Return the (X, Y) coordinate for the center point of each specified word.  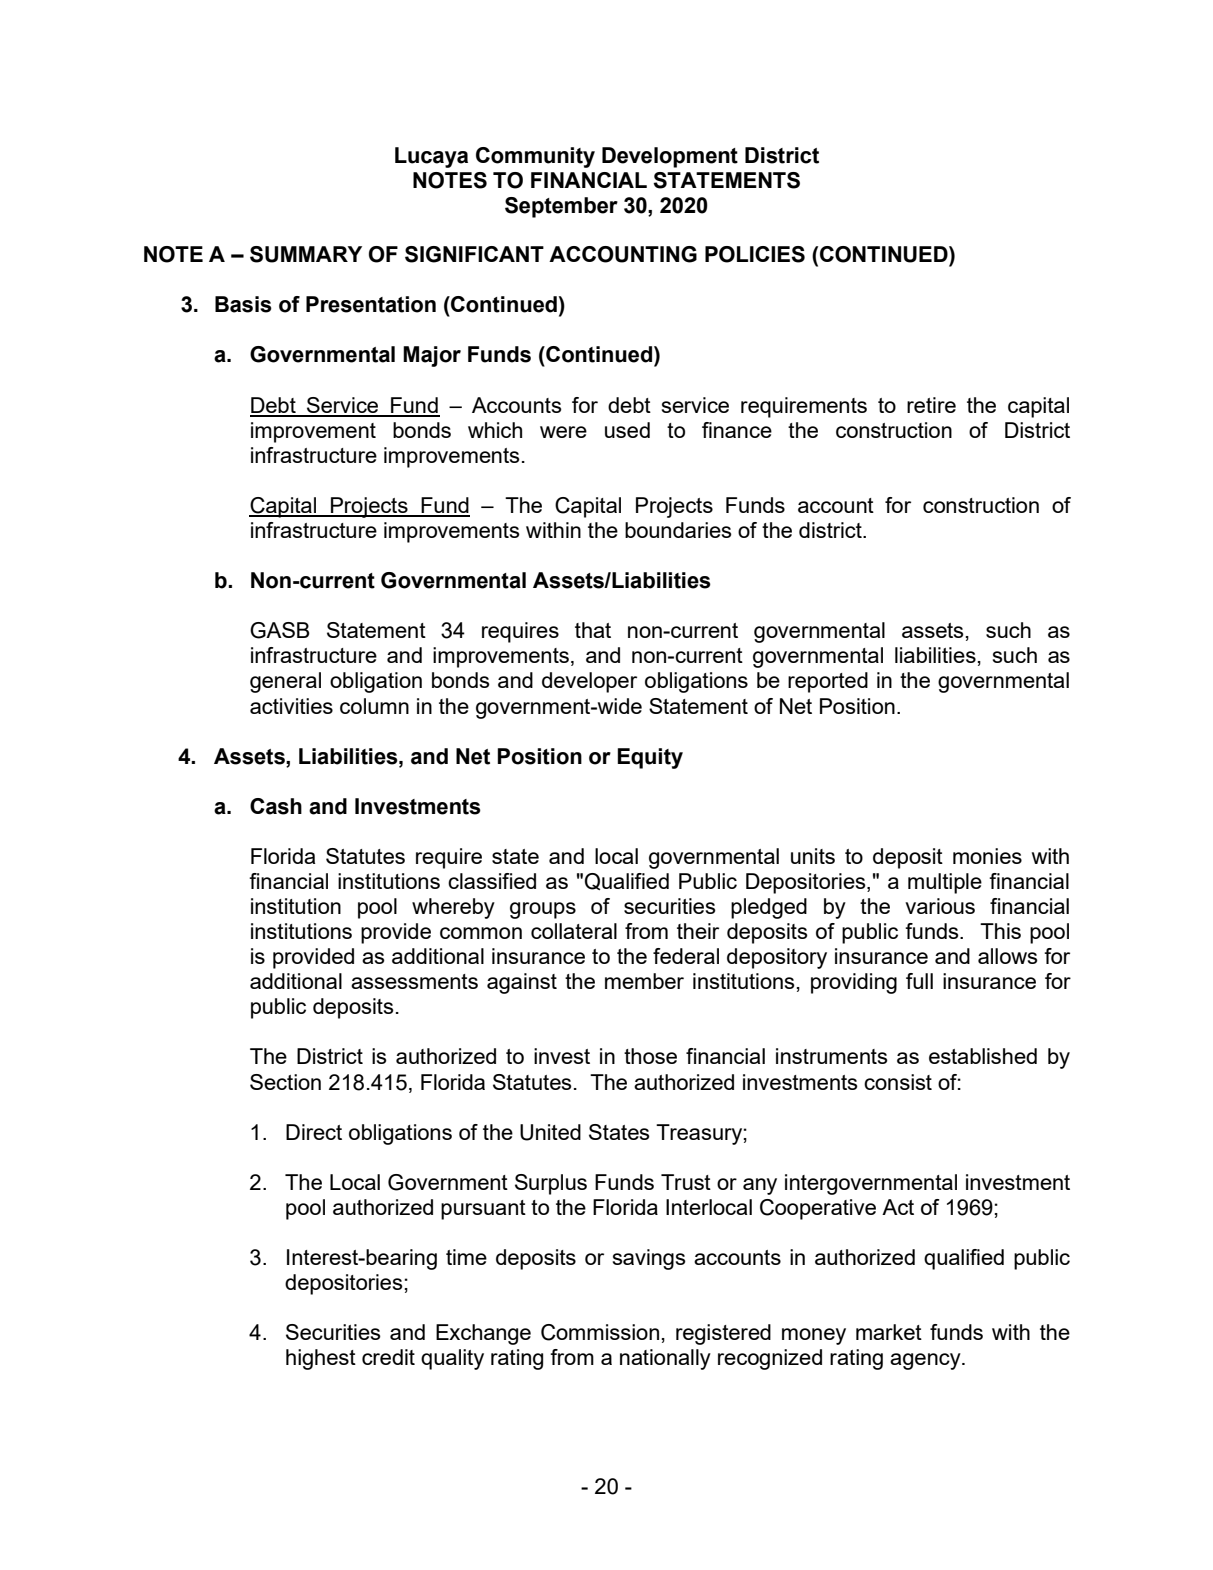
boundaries (678, 530)
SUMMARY (306, 254)
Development (670, 157)
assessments (414, 981)
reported (828, 682)
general (285, 682)
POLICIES (755, 254)
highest (321, 1359)
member (644, 981)
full (919, 981)
